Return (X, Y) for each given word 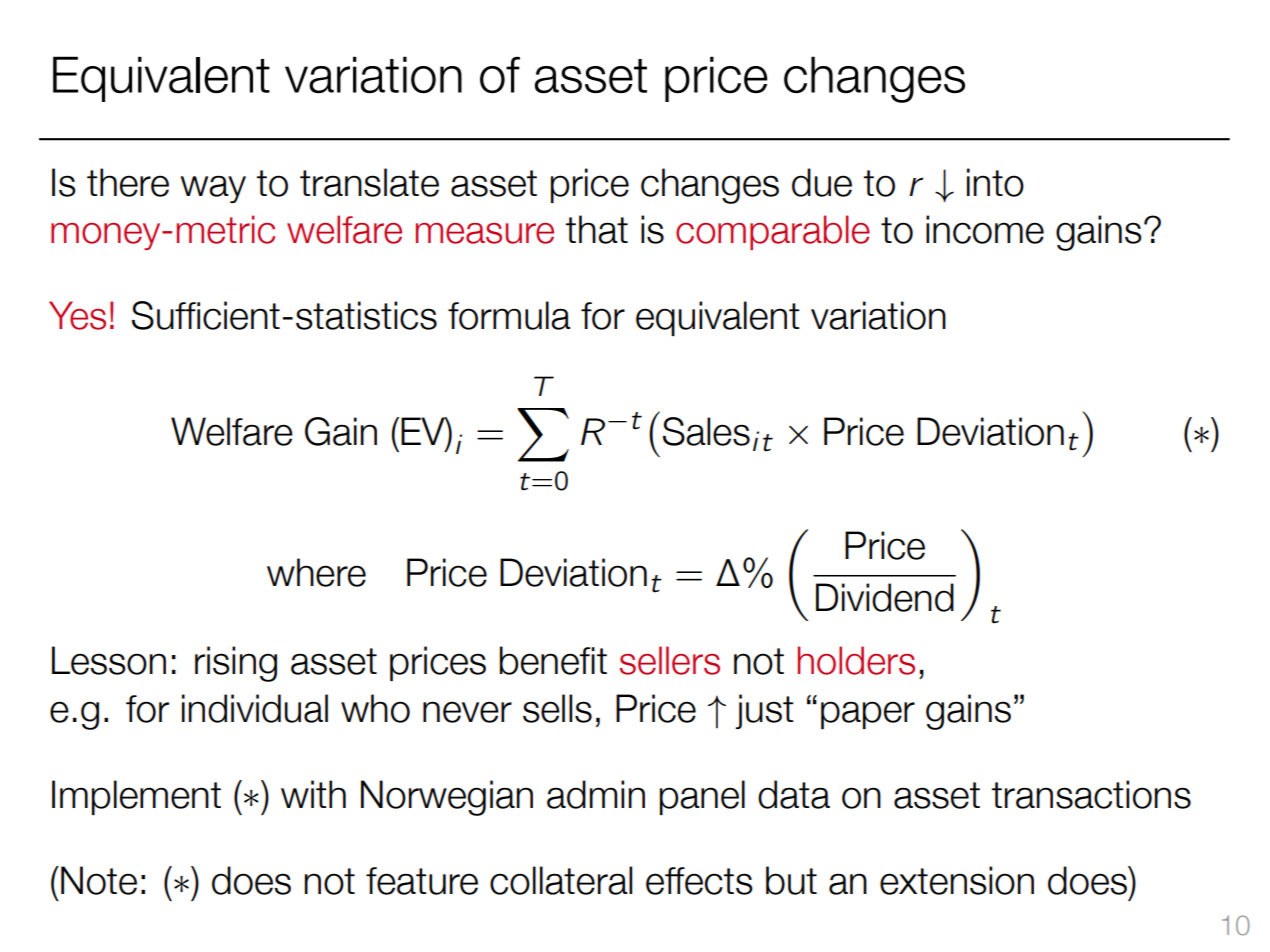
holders (856, 660)
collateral (561, 880)
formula (509, 315)
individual (255, 708)
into (995, 182)
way (213, 189)
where (316, 572)
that (597, 229)
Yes (77, 315)
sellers (670, 660)
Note (99, 880)
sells (557, 708)
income (985, 229)
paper (868, 715)
